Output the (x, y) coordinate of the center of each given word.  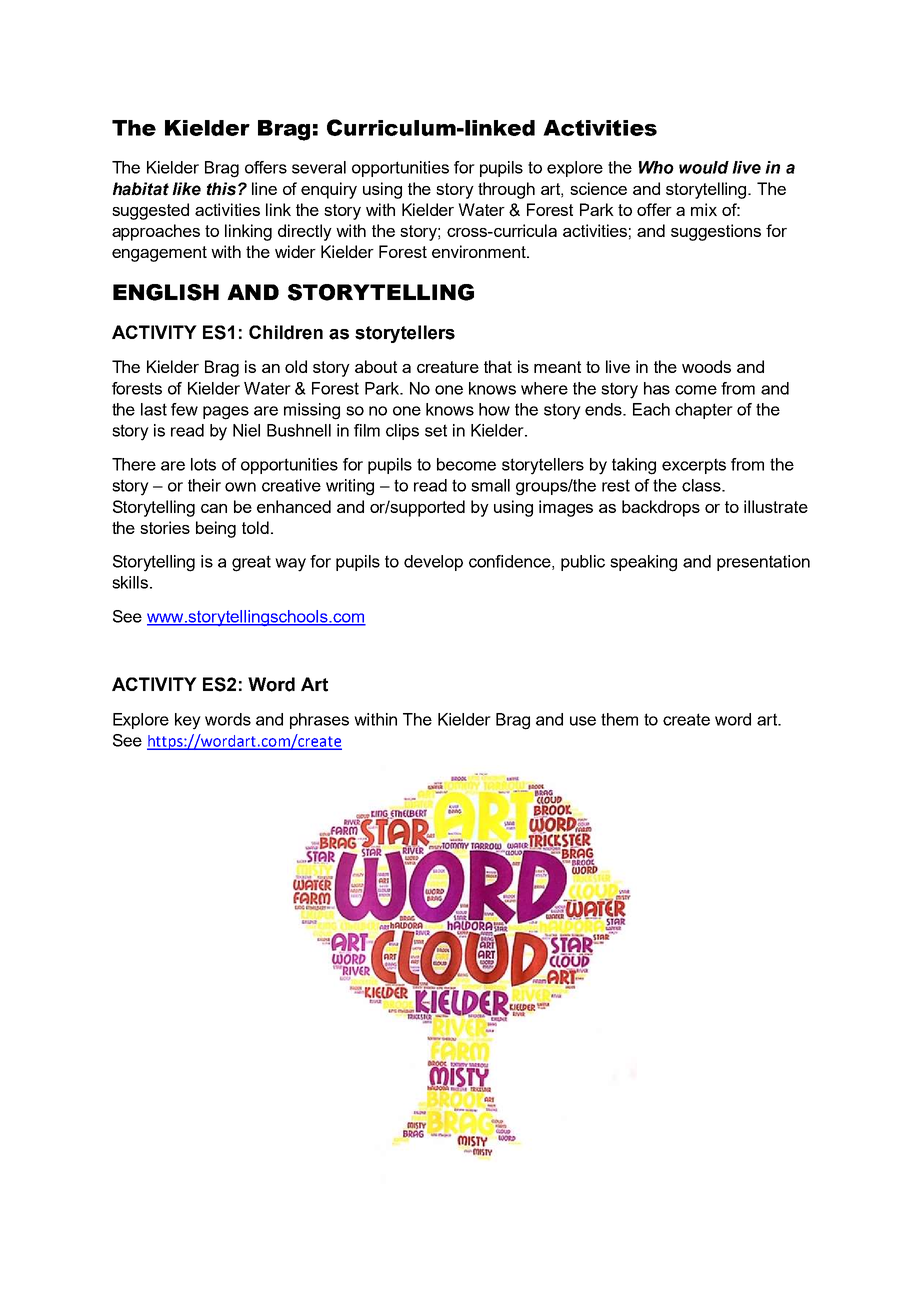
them (619, 719)
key (188, 721)
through (506, 190)
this (223, 189)
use (583, 721)
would (704, 167)
